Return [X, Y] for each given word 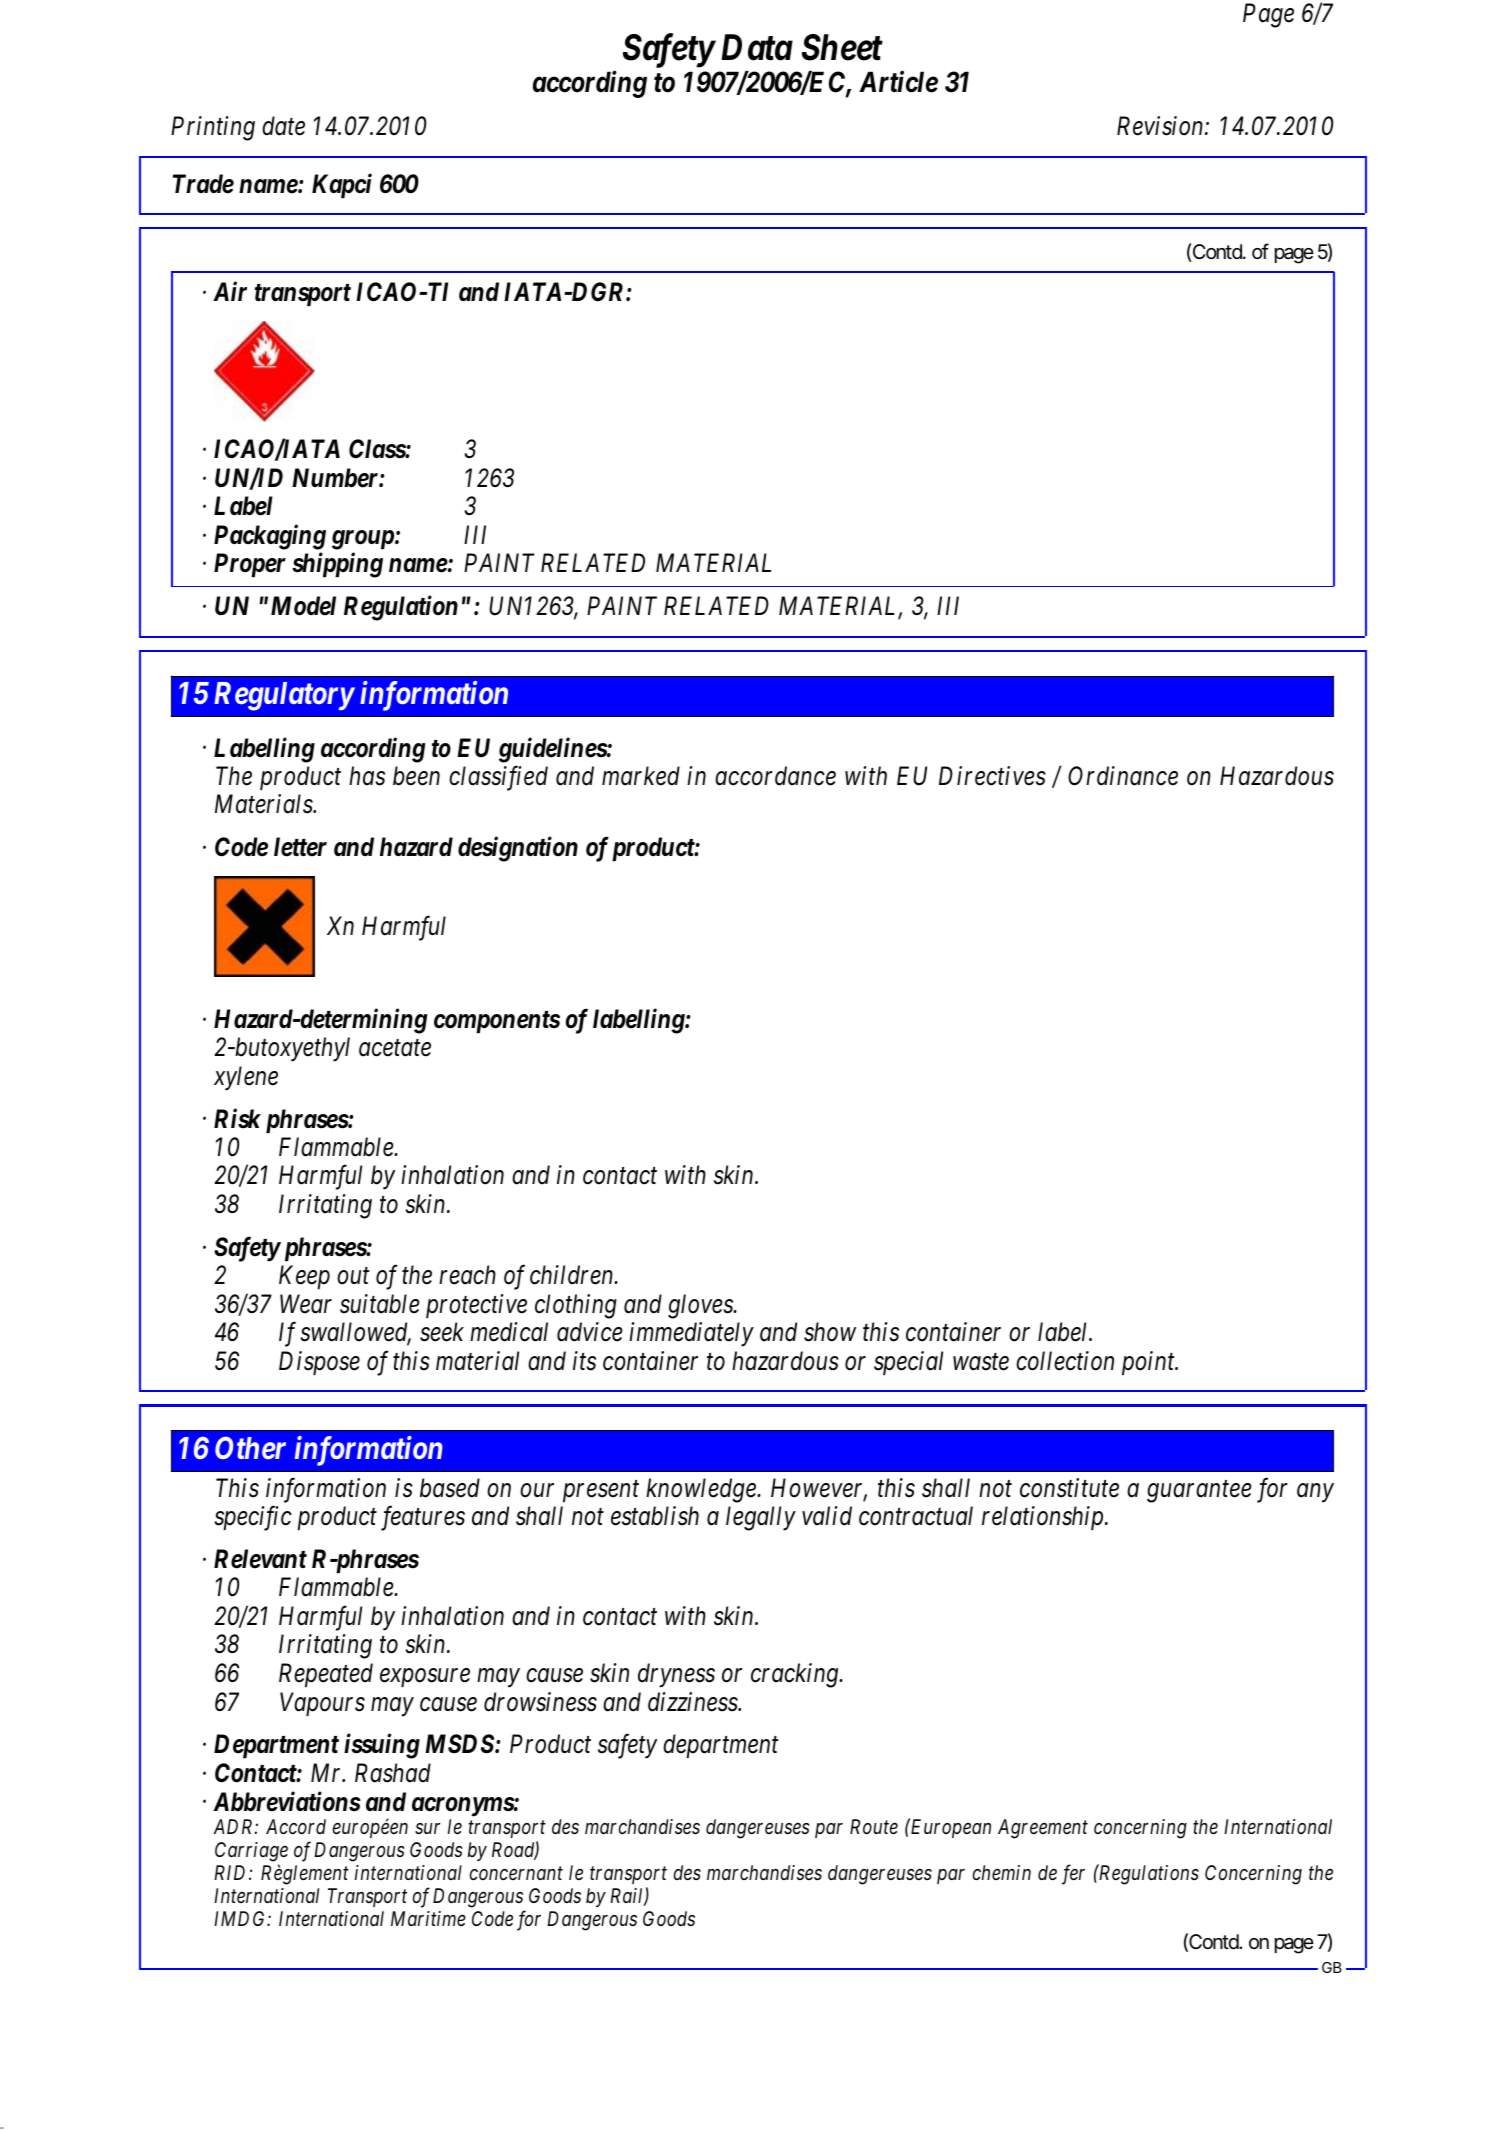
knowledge [702, 1490]
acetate [395, 1048]
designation [518, 849]
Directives [992, 776]
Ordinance [1123, 776]
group [363, 540]
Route [874, 1827]
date [283, 126]
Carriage [251, 1852]
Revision [1161, 126]
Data [757, 47]
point [1149, 1363]
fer [1073, 1874]
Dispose [319, 1363]
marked [641, 776]
